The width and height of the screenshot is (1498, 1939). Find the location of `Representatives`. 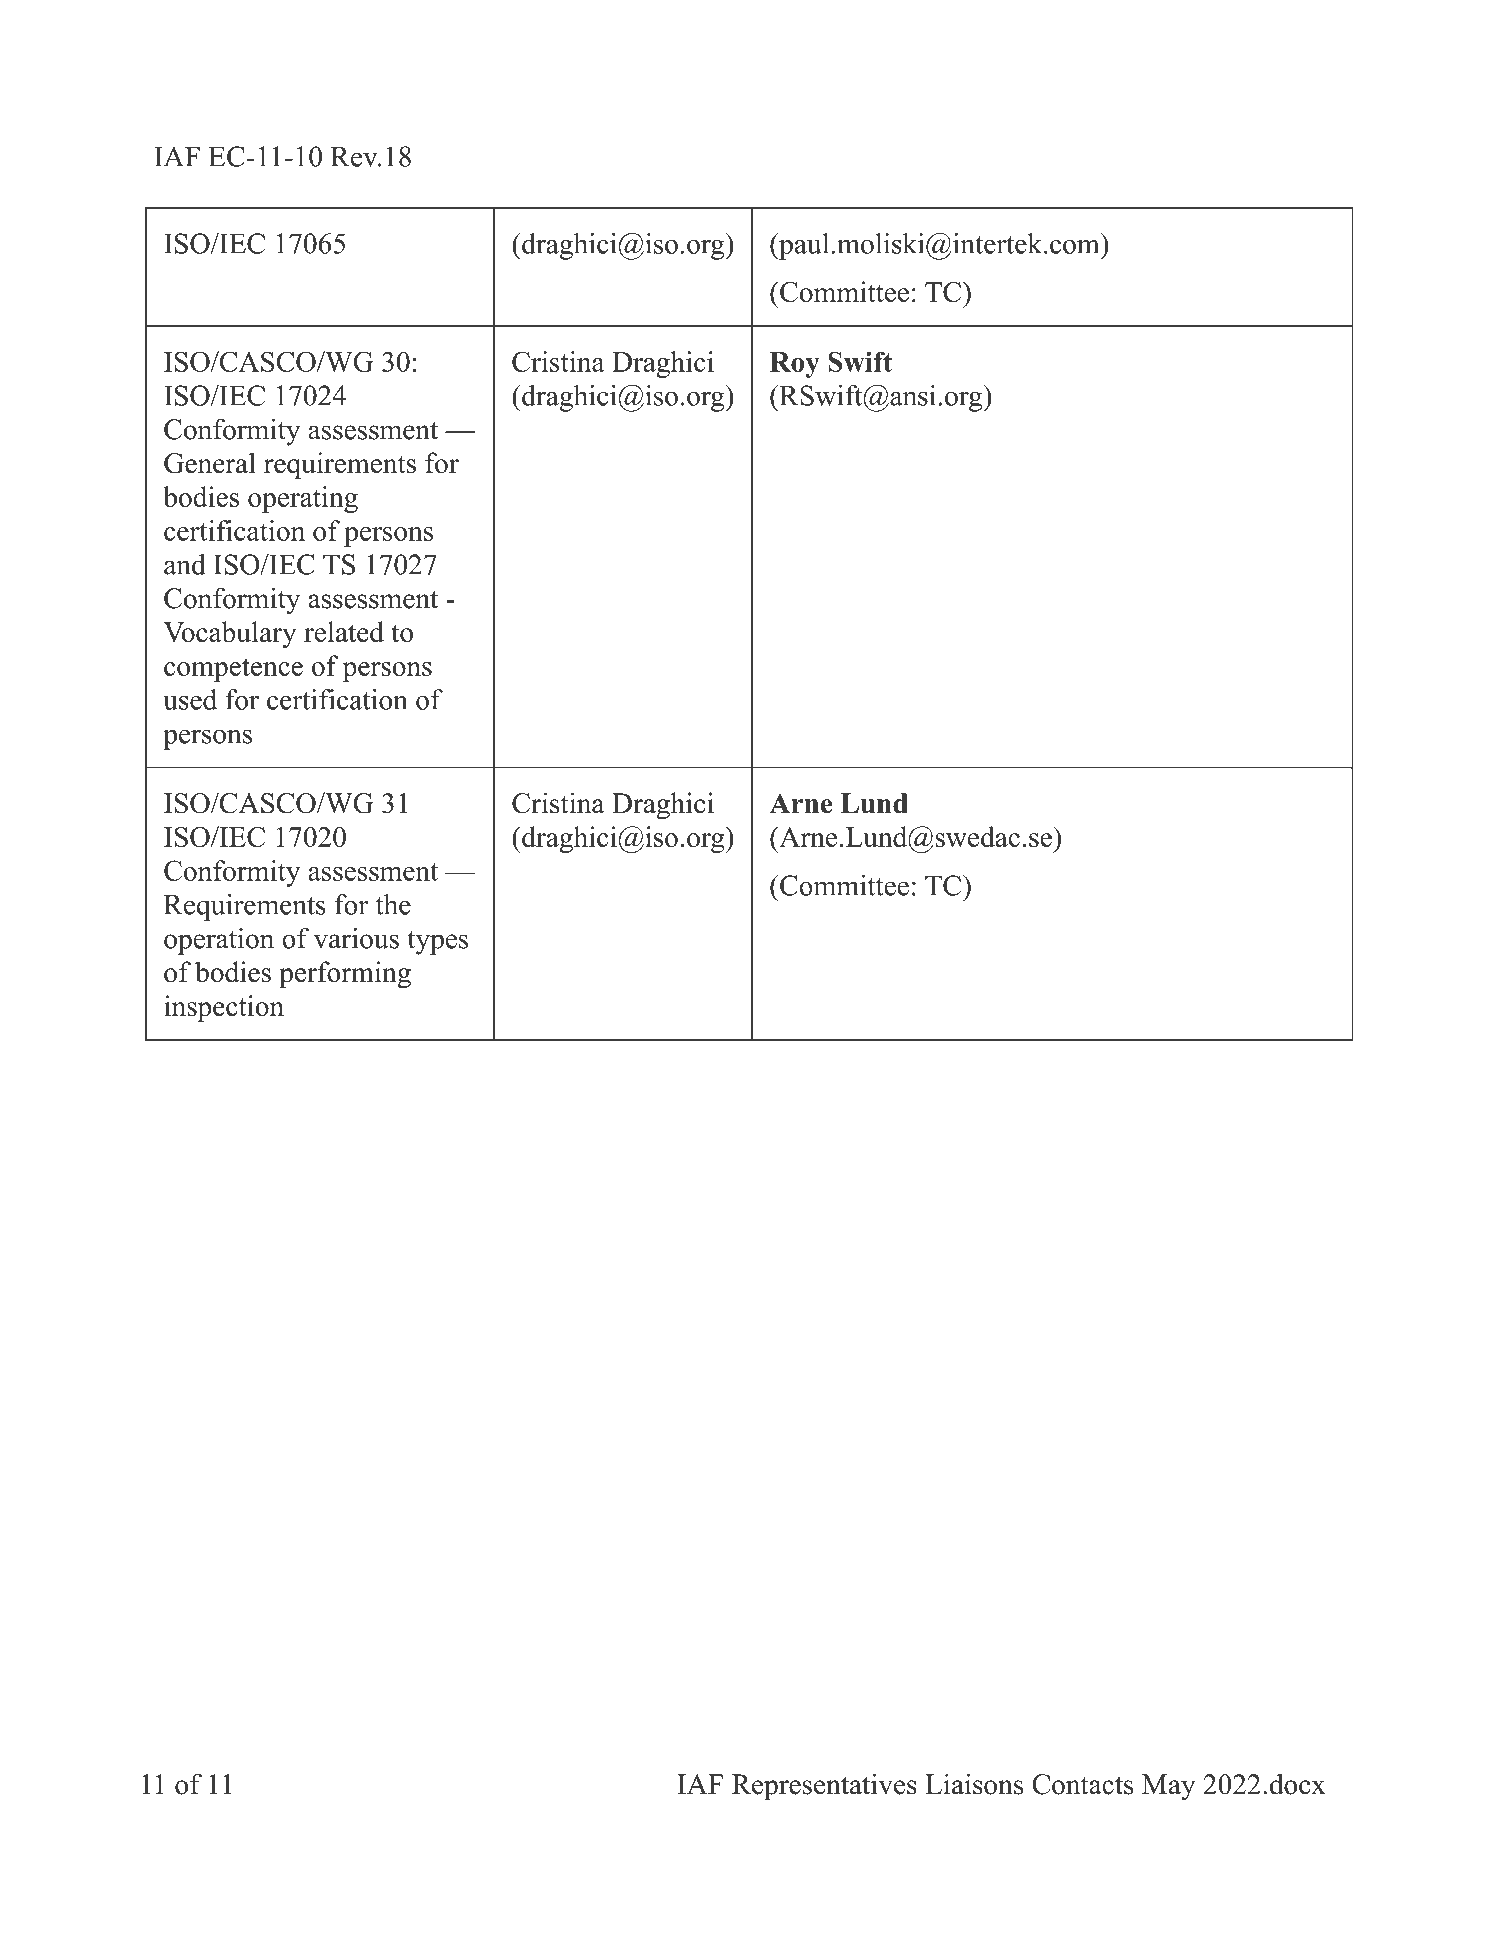

Representatives is located at coordinates (824, 1787).
